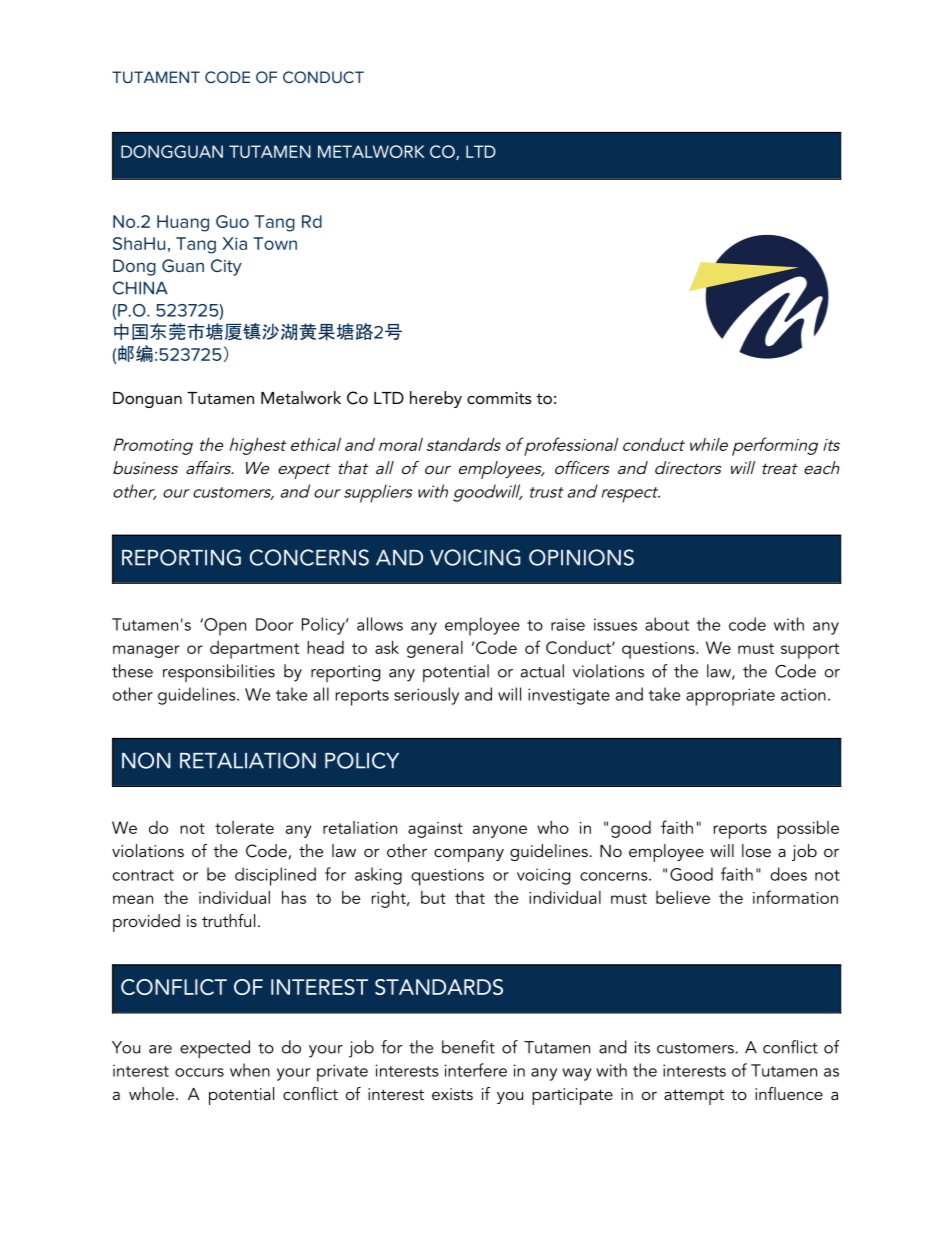 This page has height=1233, width=952. What do you see at coordinates (234, 243) in the page?
I see `Xia` at bounding box center [234, 243].
